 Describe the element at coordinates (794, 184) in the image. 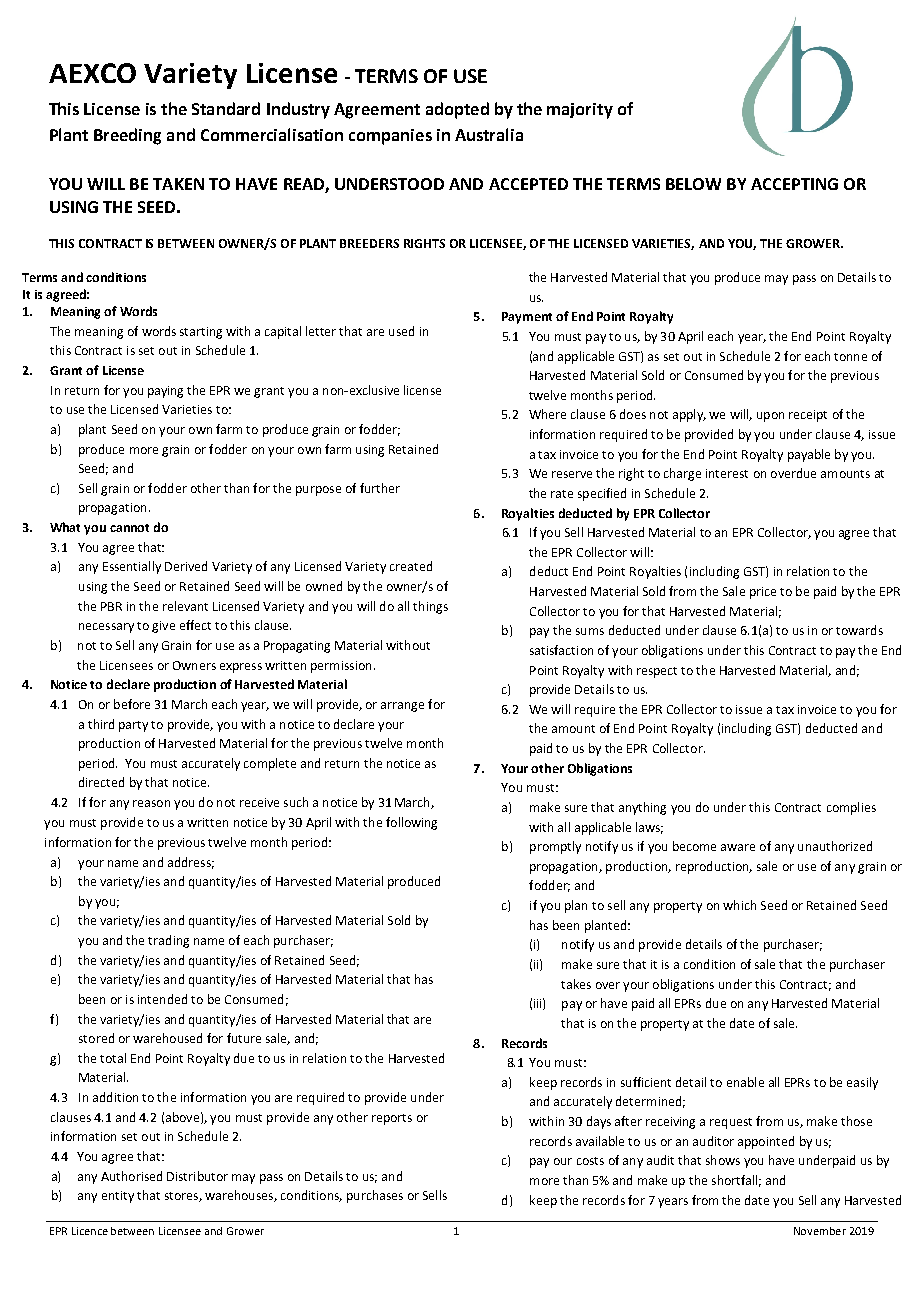

I see `ACCEPTING` at that location.
